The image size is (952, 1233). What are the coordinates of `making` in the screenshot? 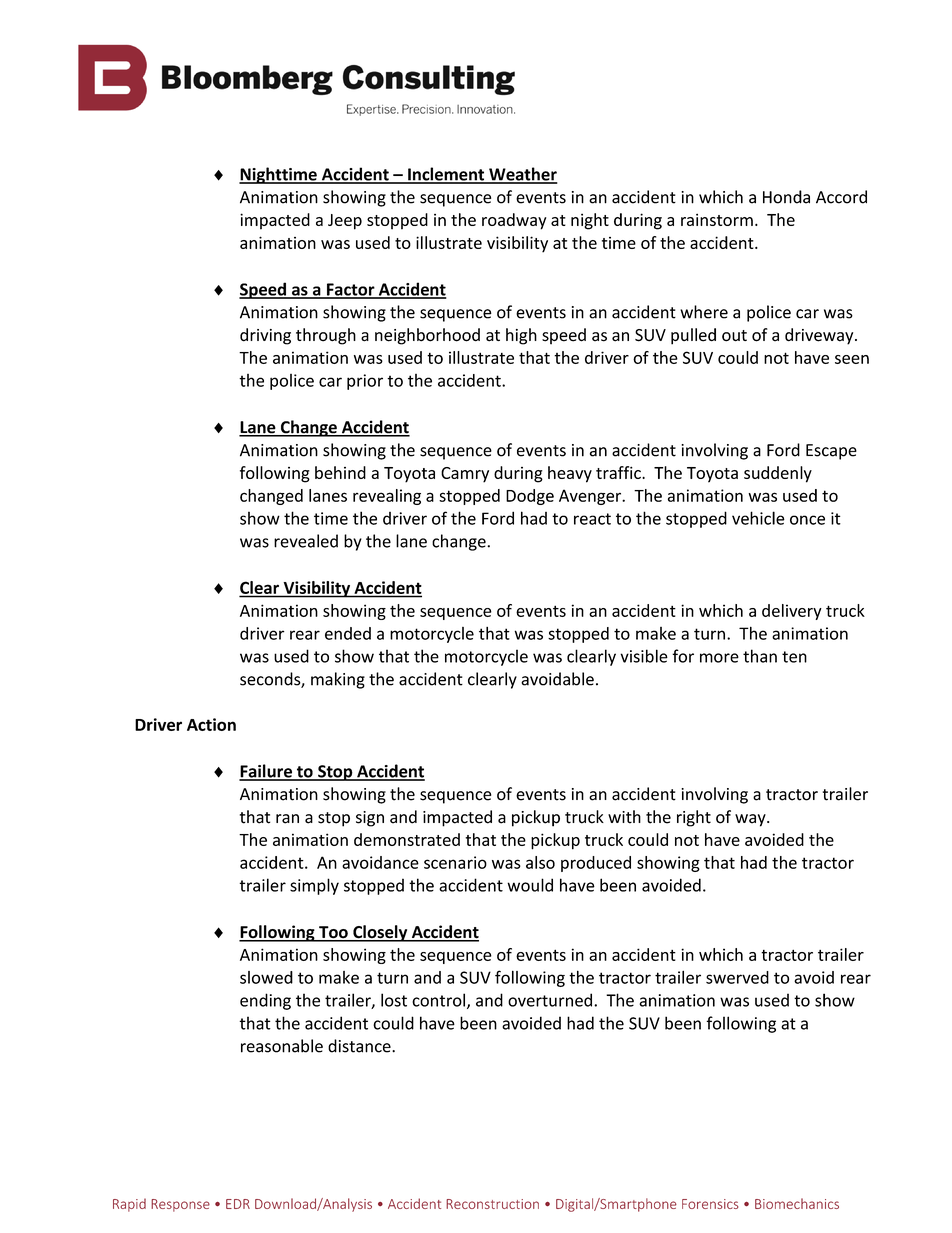 It's located at (338, 680).
